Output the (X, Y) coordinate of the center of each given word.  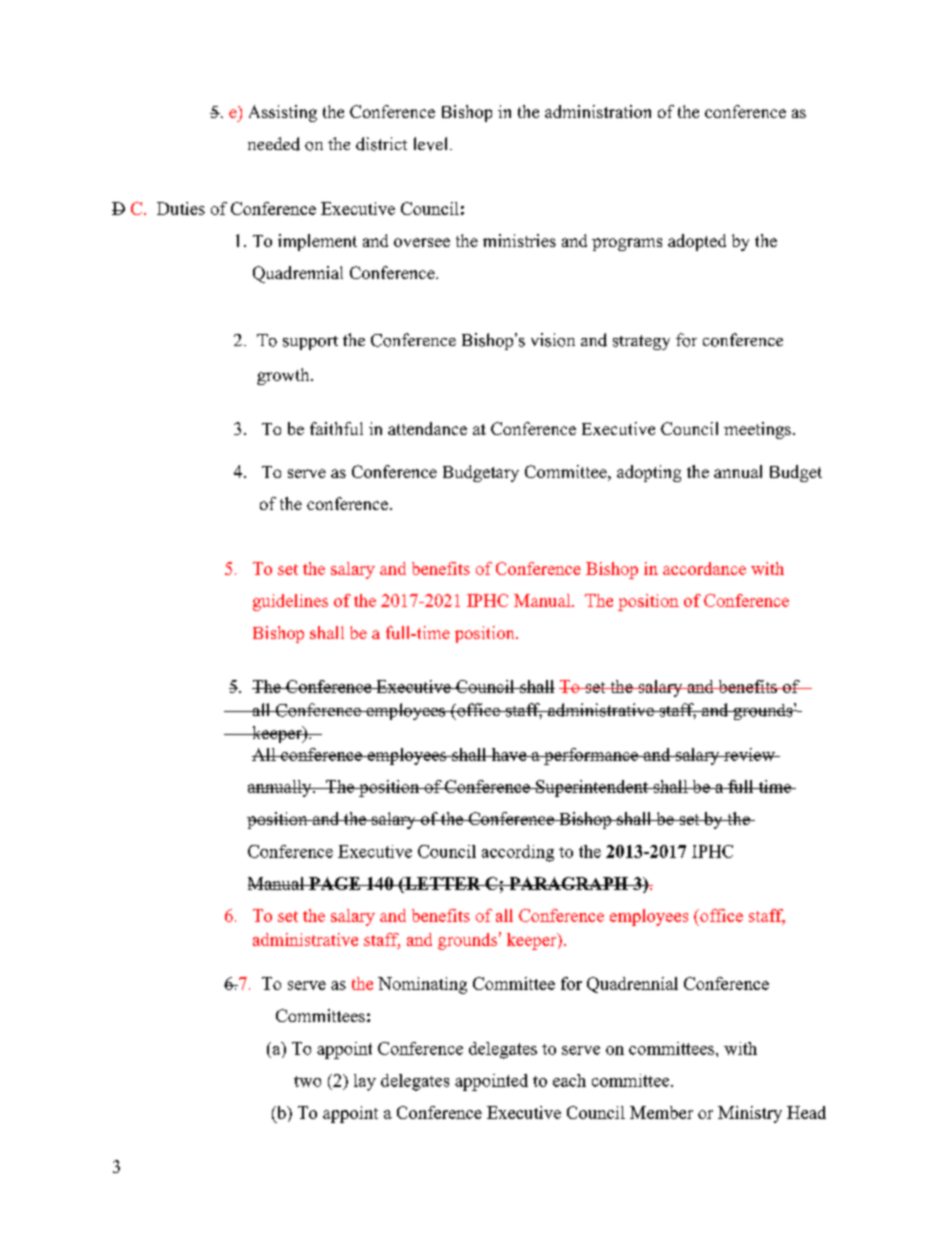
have (509, 754)
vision (553, 340)
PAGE (335, 883)
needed (274, 144)
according (518, 853)
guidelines (290, 602)
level (432, 144)
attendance (427, 428)
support (310, 343)
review (749, 754)
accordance (704, 568)
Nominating (422, 985)
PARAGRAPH (569, 883)
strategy (641, 342)
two (307, 1081)
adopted (697, 242)
